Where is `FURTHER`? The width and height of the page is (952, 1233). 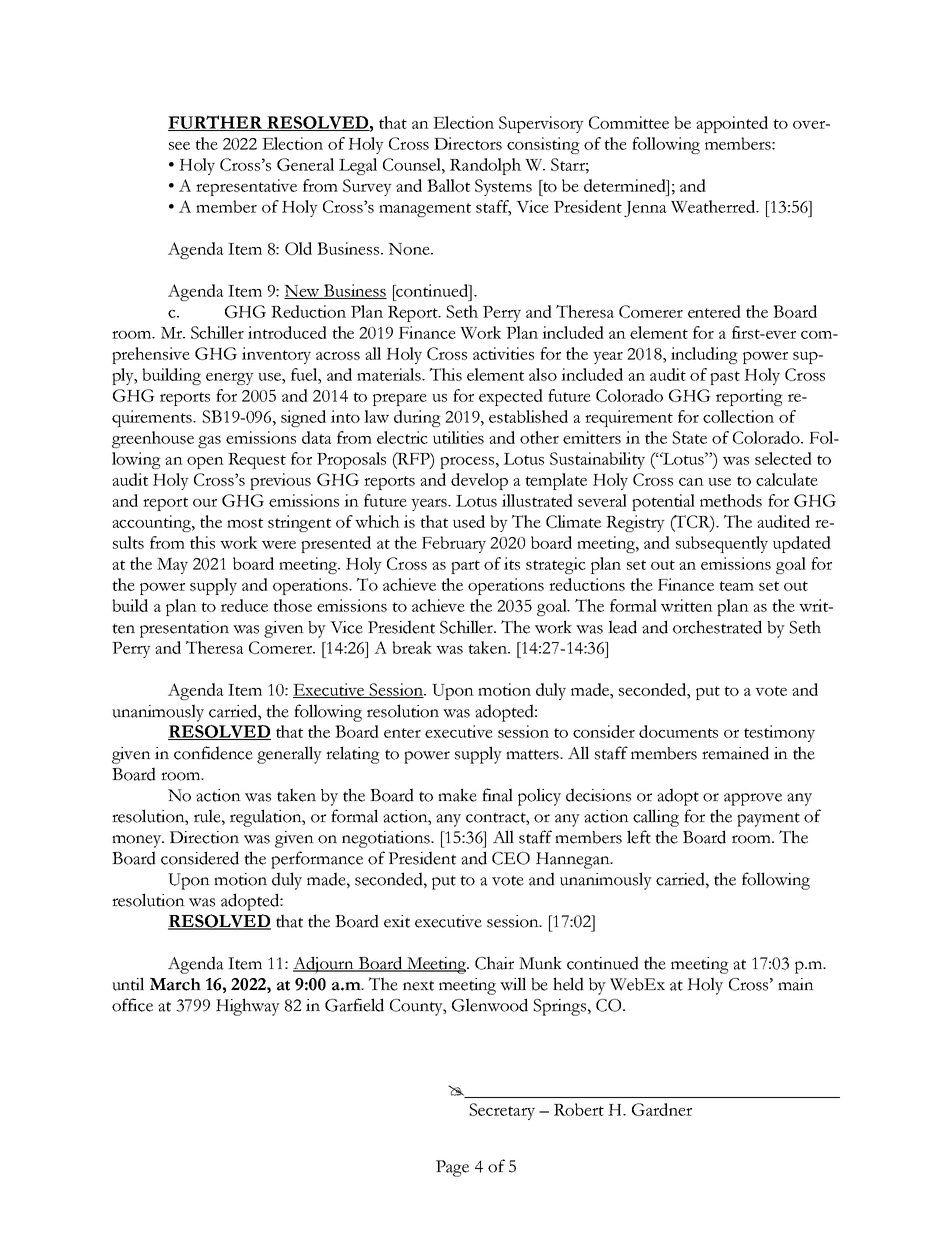 FURTHER is located at coordinates (216, 123).
